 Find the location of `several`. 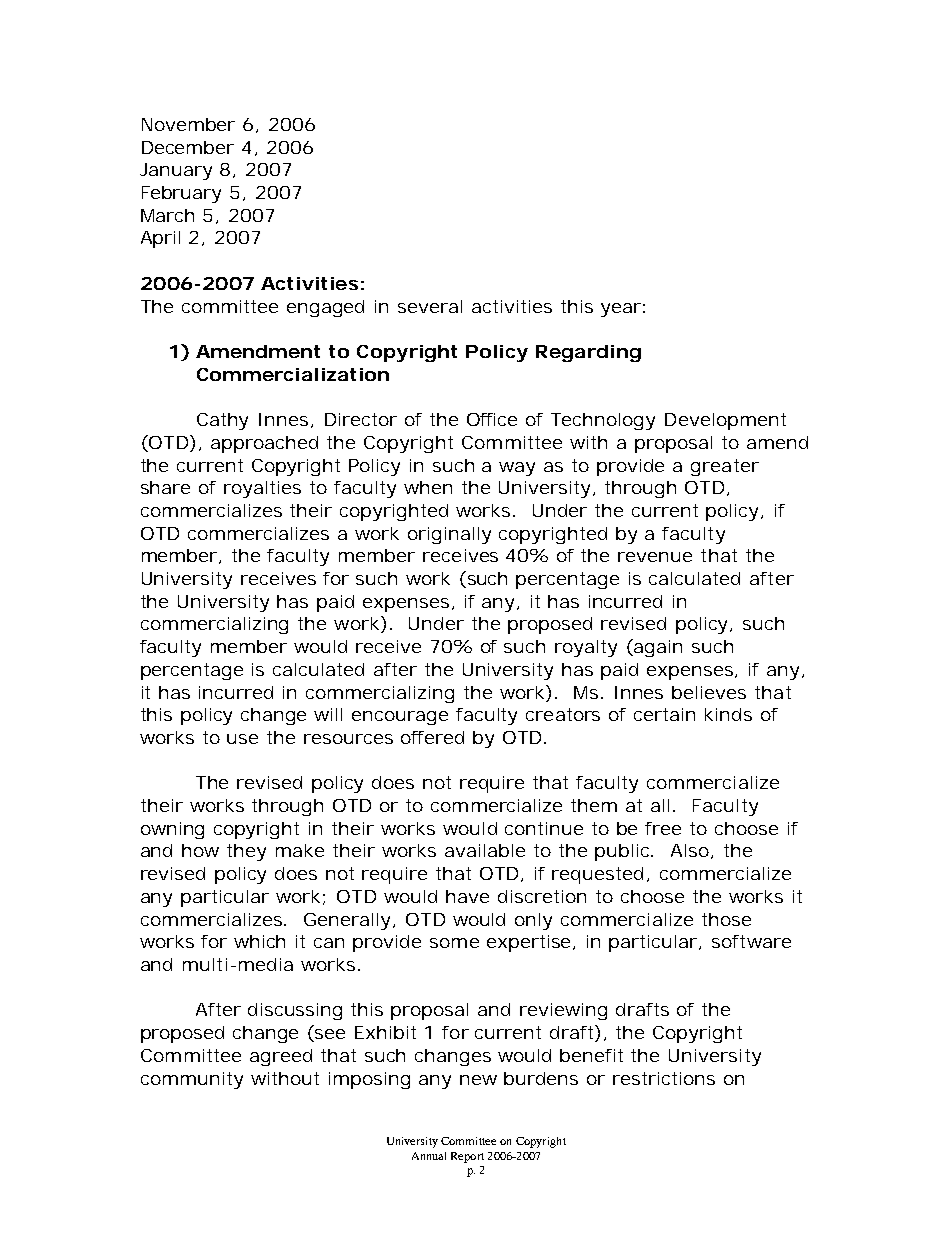

several is located at coordinates (430, 306).
